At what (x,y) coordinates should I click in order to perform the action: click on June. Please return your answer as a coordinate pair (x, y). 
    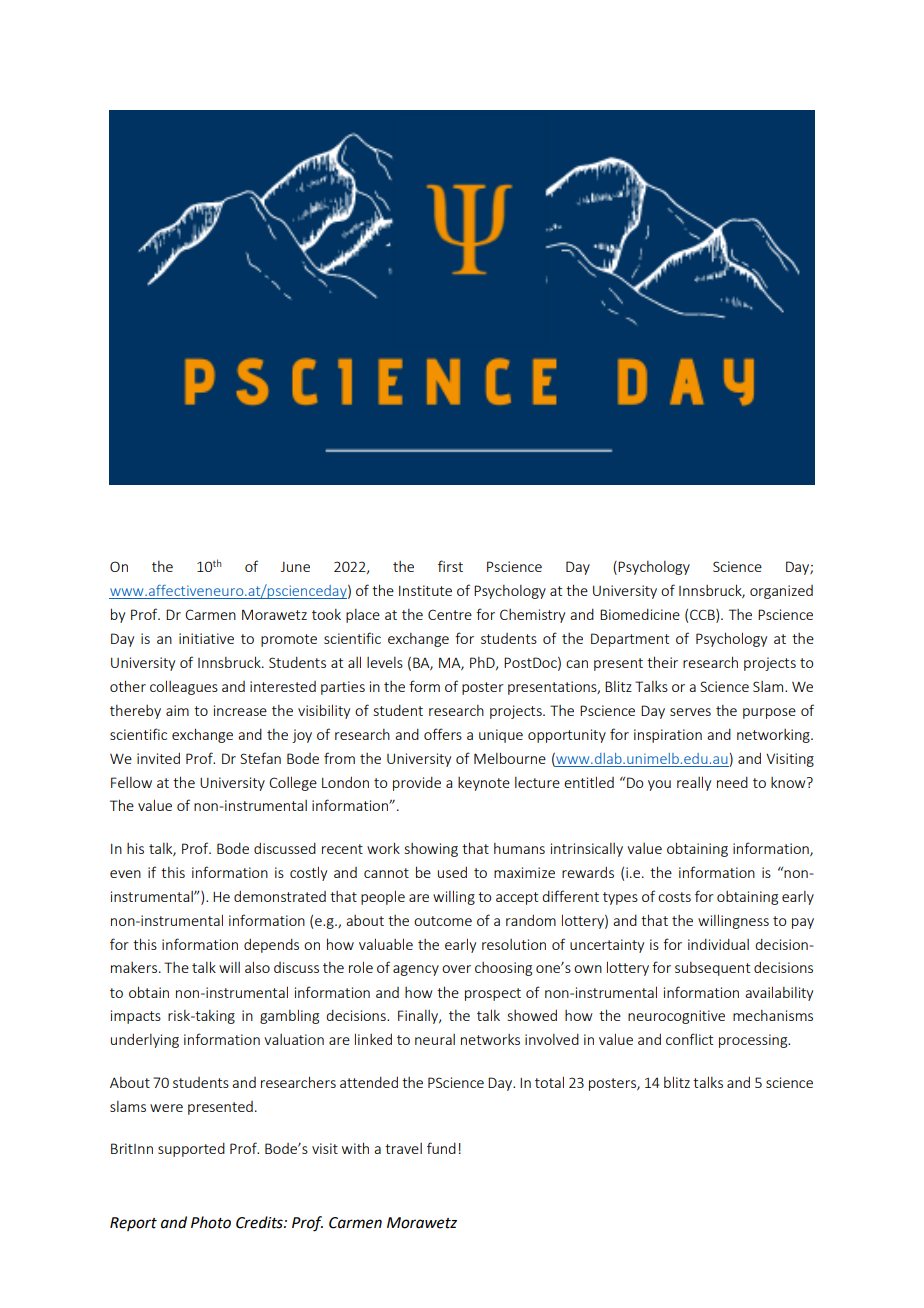
    Looking at the image, I should click on (295, 567).
